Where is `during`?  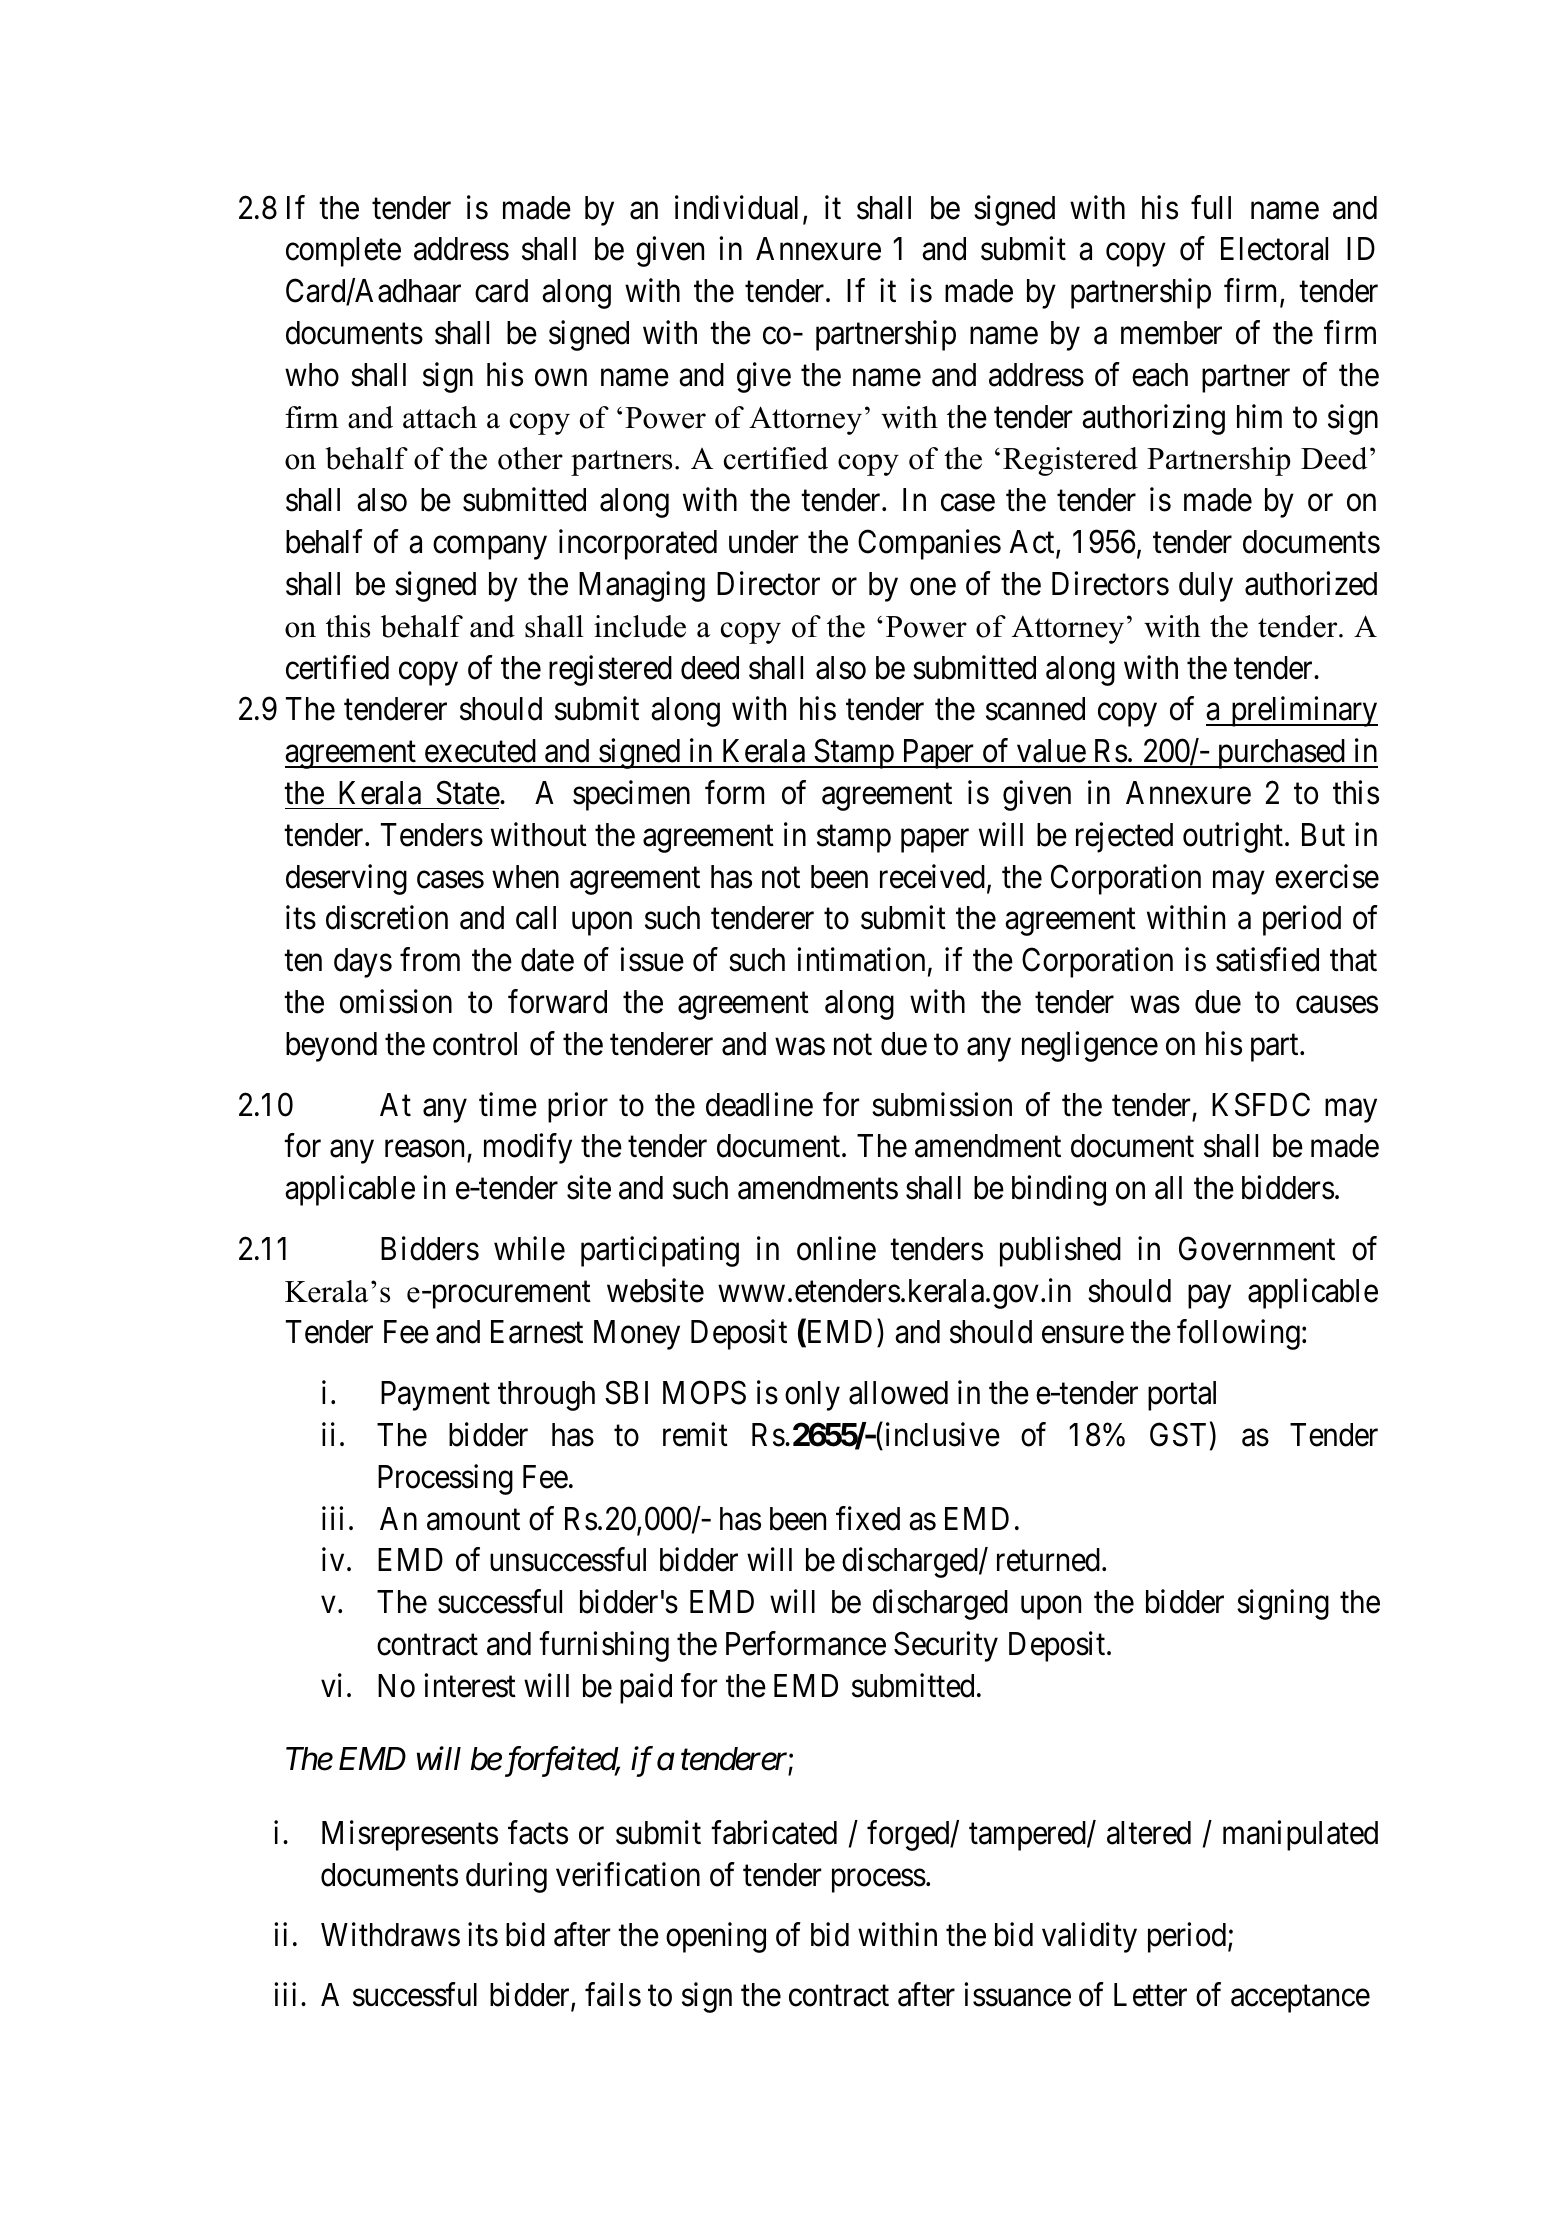 during is located at coordinates (506, 1877).
